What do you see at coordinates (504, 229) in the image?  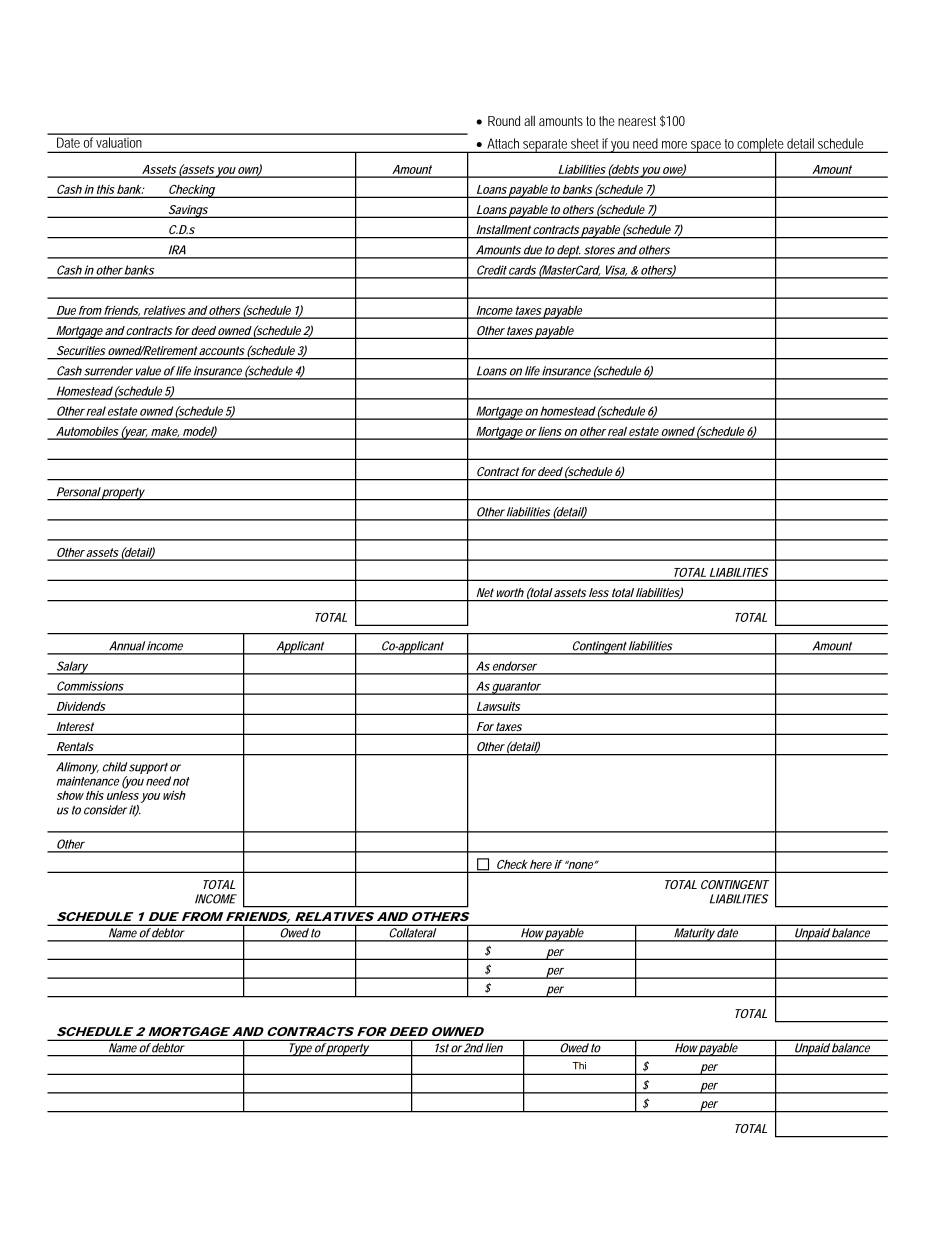 I see `Installment` at bounding box center [504, 229].
